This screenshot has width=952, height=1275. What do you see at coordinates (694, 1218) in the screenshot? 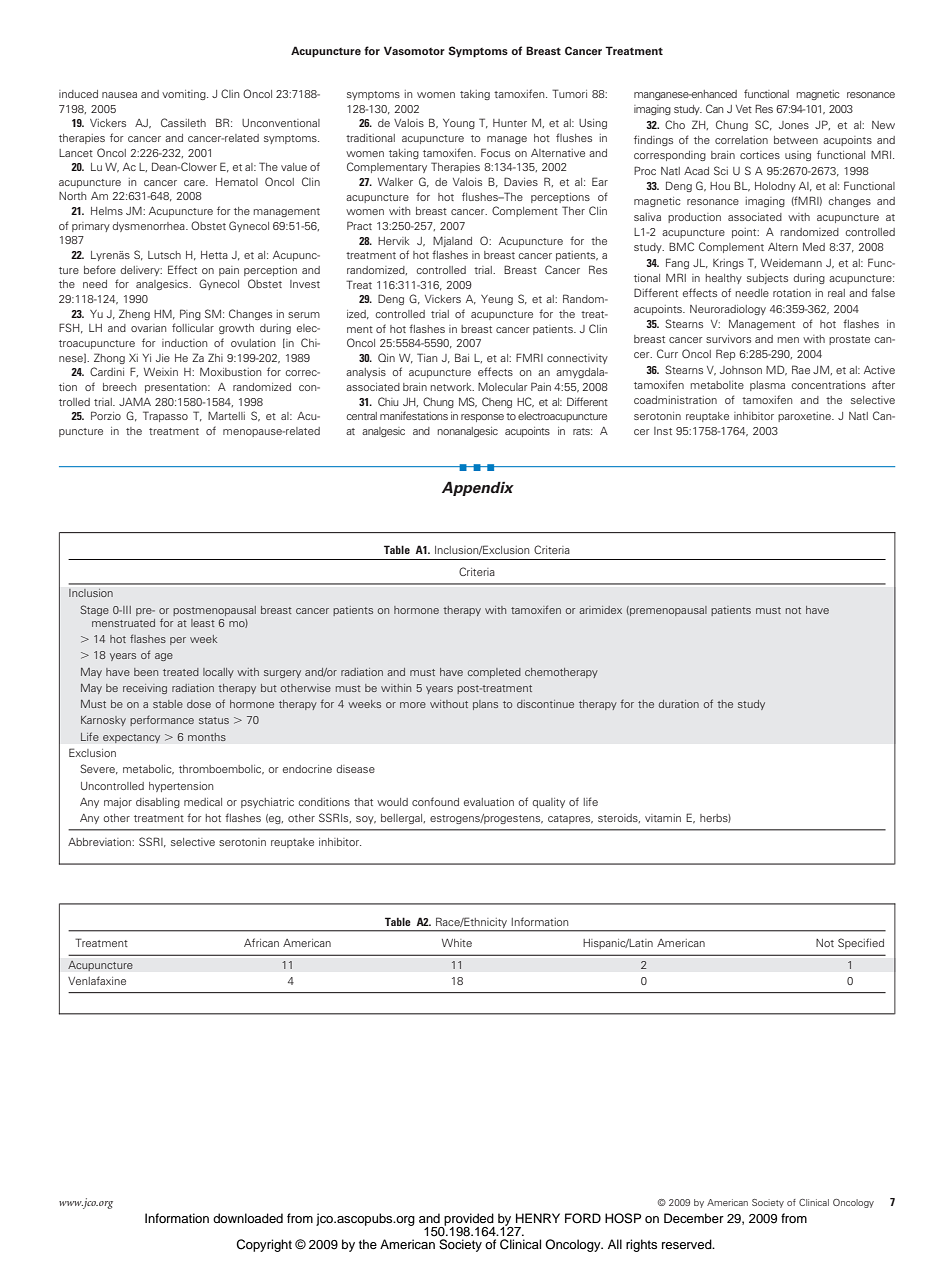
I see `December` at bounding box center [694, 1218].
